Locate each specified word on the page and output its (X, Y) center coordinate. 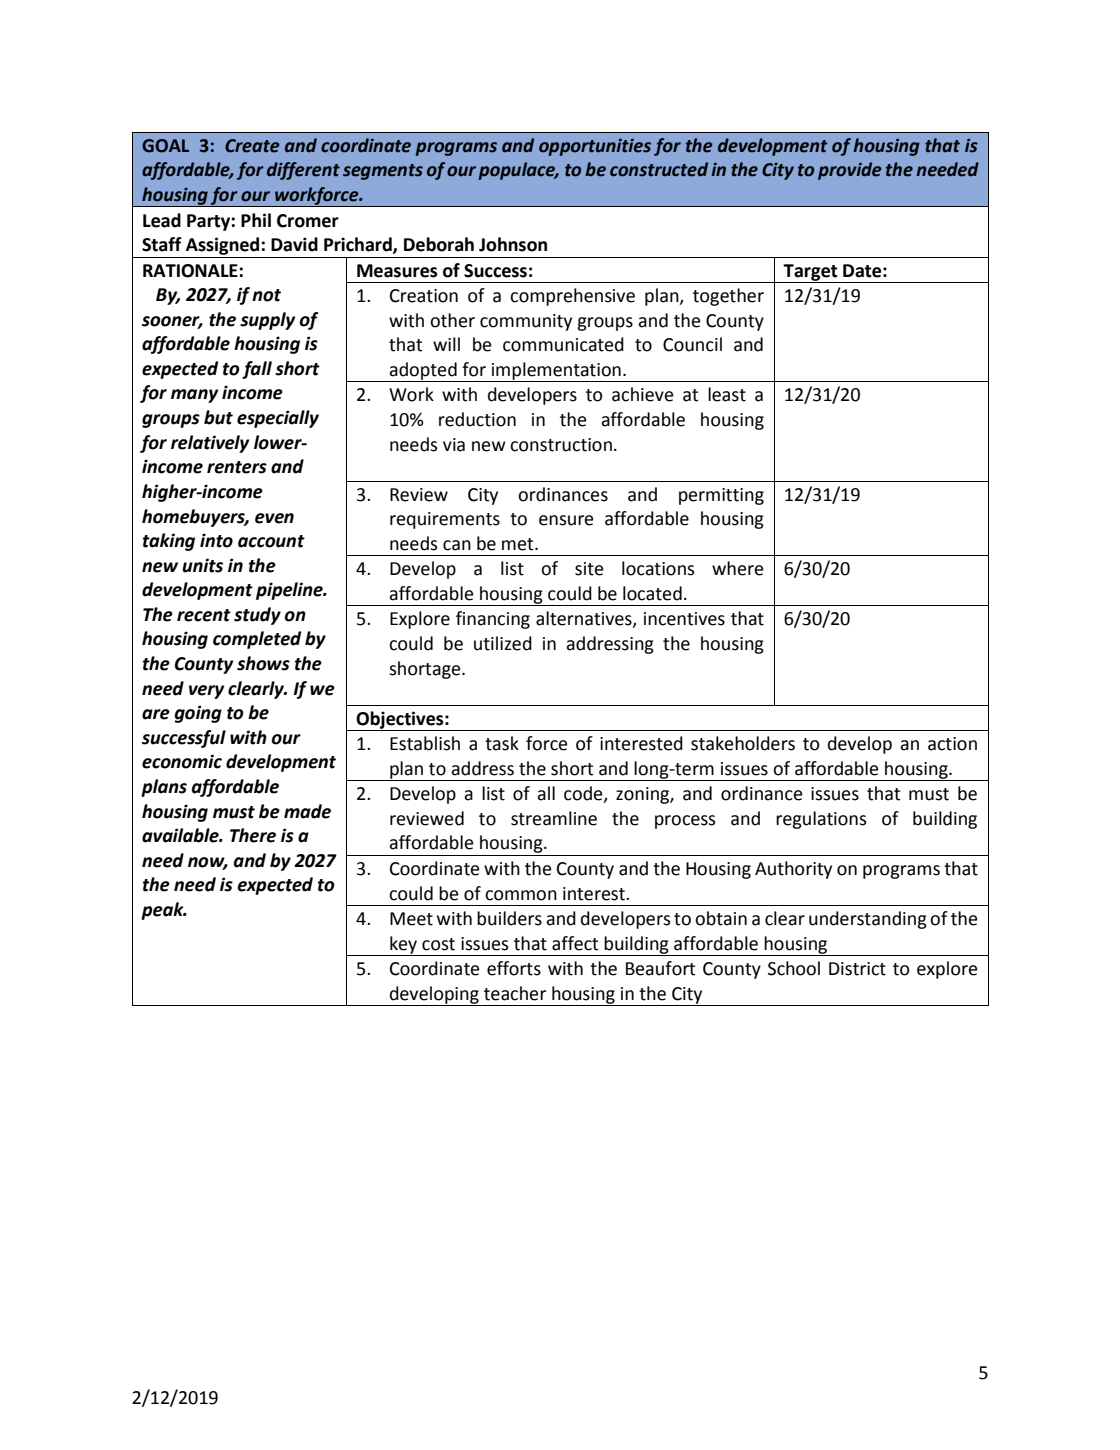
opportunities (595, 147)
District (857, 969)
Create (252, 146)
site (589, 569)
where (737, 568)
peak (163, 911)
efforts (514, 968)
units (202, 565)
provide (850, 171)
